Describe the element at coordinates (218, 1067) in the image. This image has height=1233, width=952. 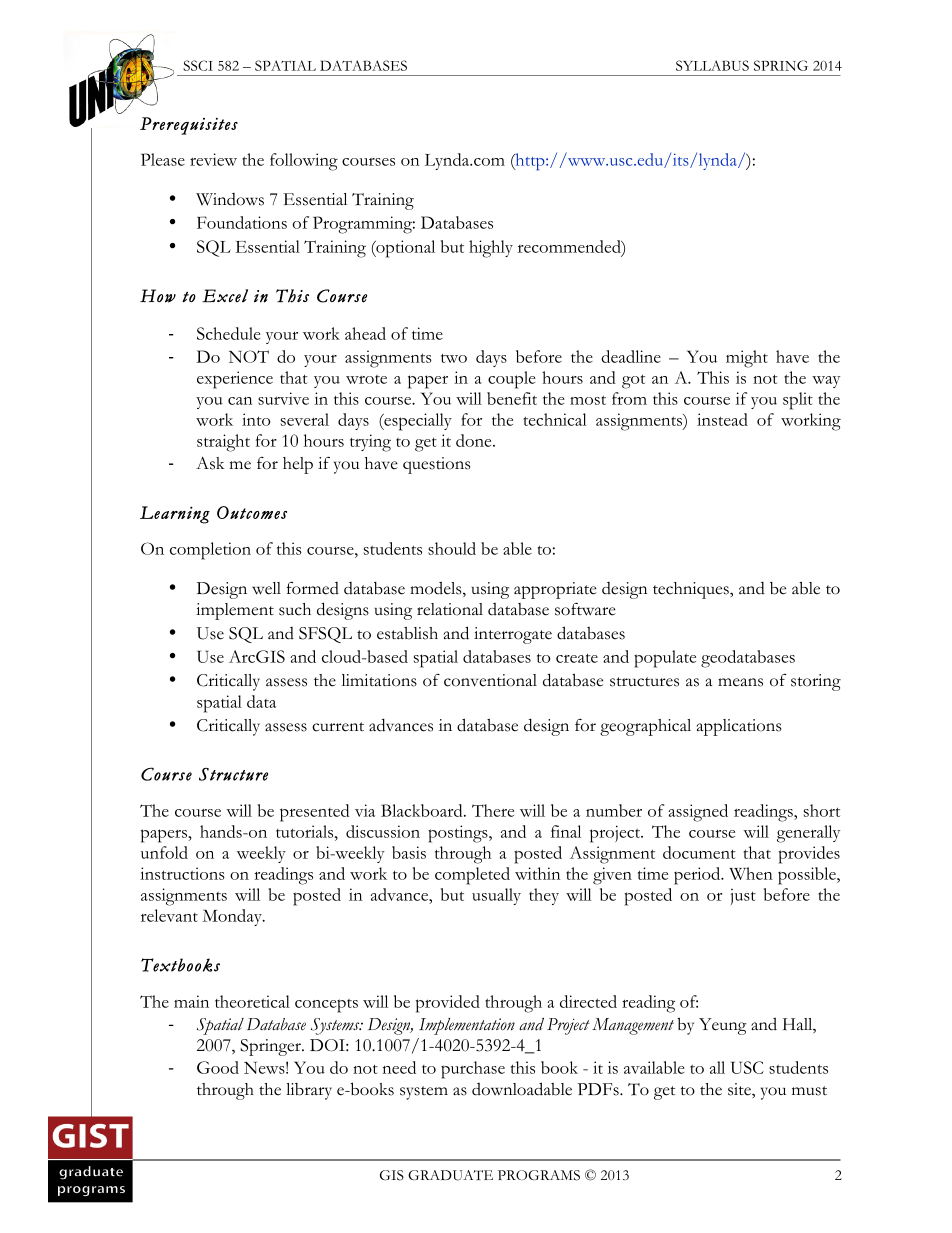
I see `Good` at that location.
